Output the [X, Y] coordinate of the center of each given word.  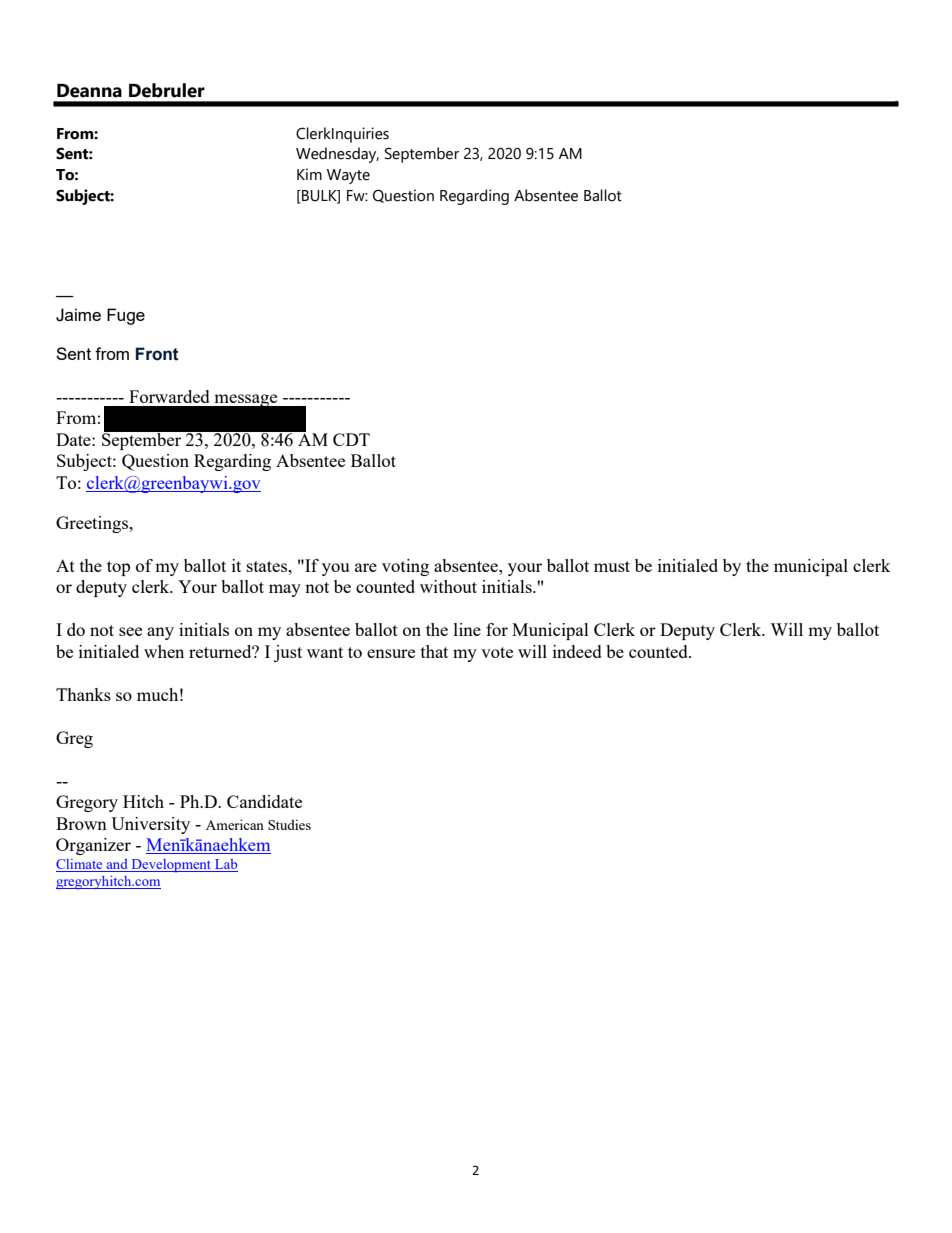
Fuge [126, 316]
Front [157, 354]
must [612, 566]
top [118, 568]
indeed [577, 651]
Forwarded [169, 396]
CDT [351, 439]
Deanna [89, 91]
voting [405, 567]
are [366, 567]
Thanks [83, 694]
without [448, 586]
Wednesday [337, 155]
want [325, 652]
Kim [309, 174]
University [150, 825]
